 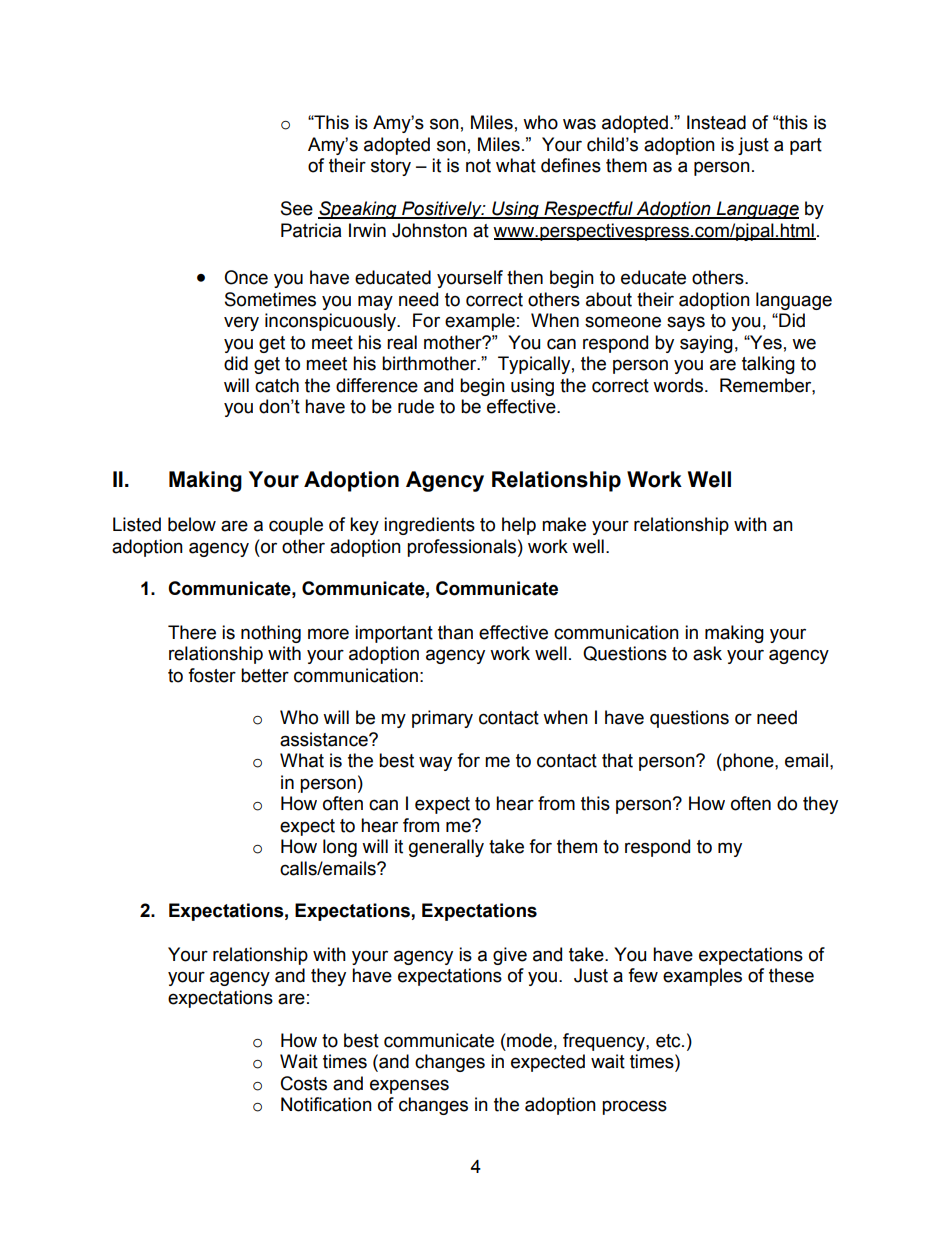 I want to click on generally, so click(x=446, y=848).
